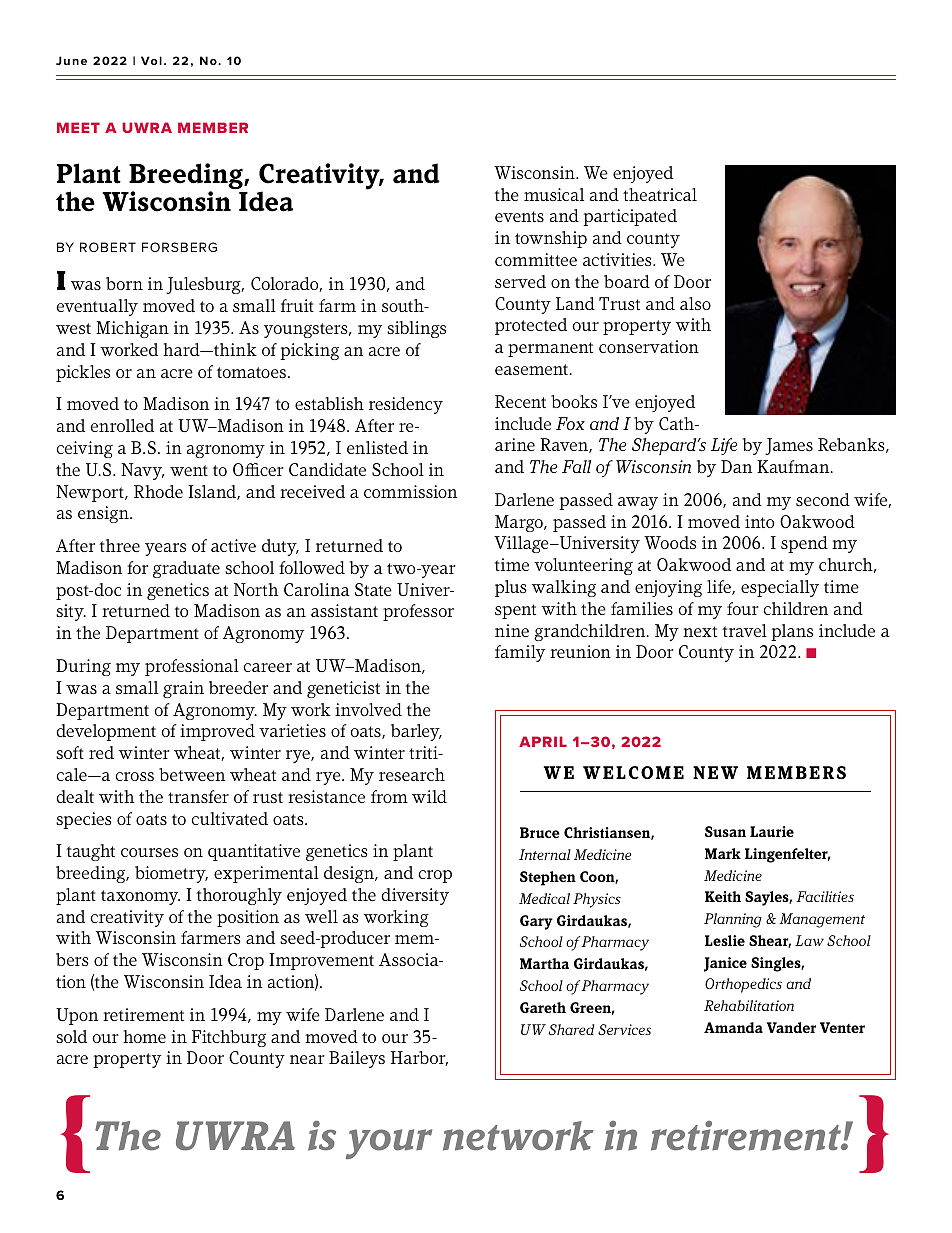 This screenshot has width=952, height=1233. What do you see at coordinates (198, 796) in the screenshot?
I see `transfer` at bounding box center [198, 796].
